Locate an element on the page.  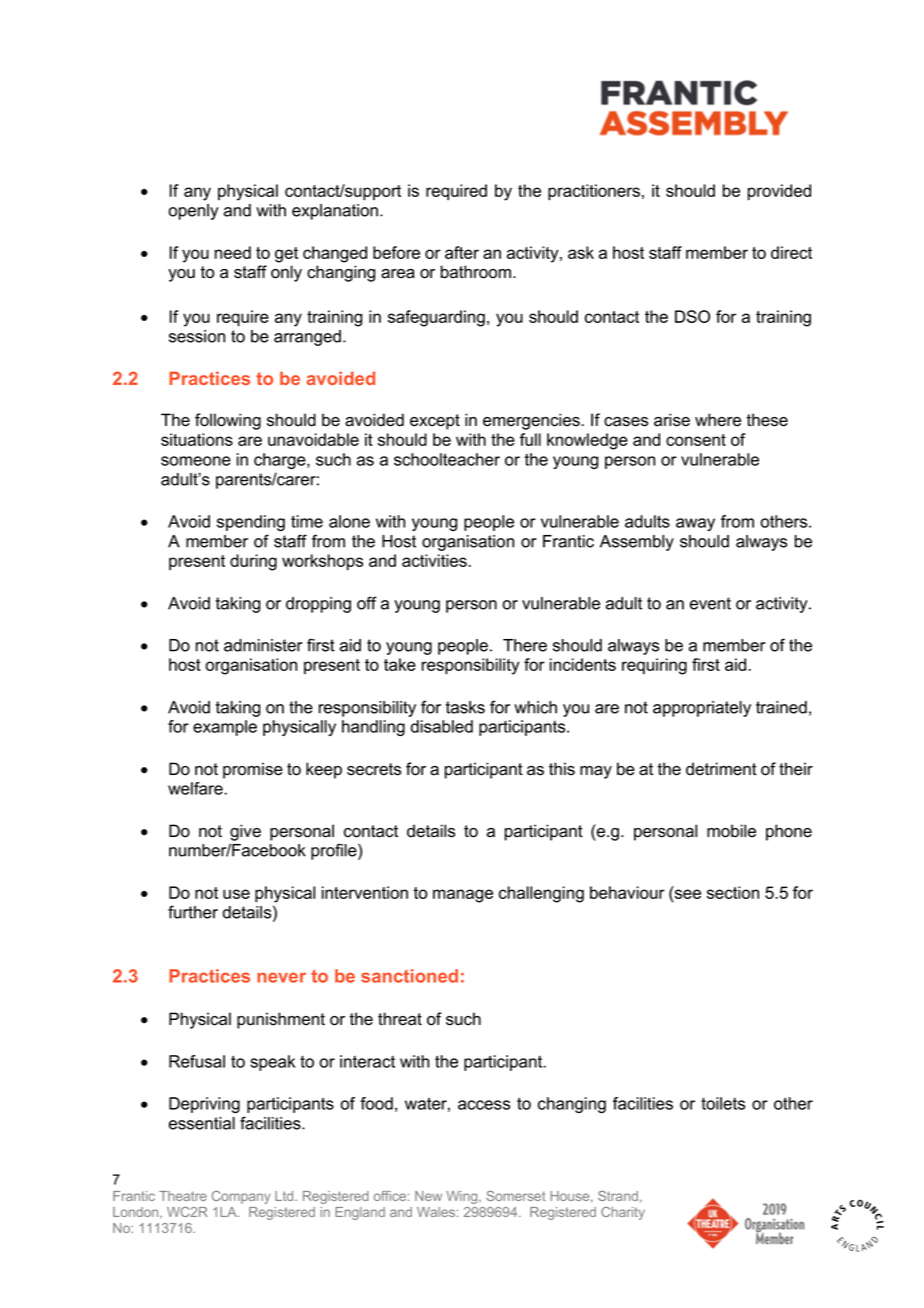
away is located at coordinates (695, 524).
